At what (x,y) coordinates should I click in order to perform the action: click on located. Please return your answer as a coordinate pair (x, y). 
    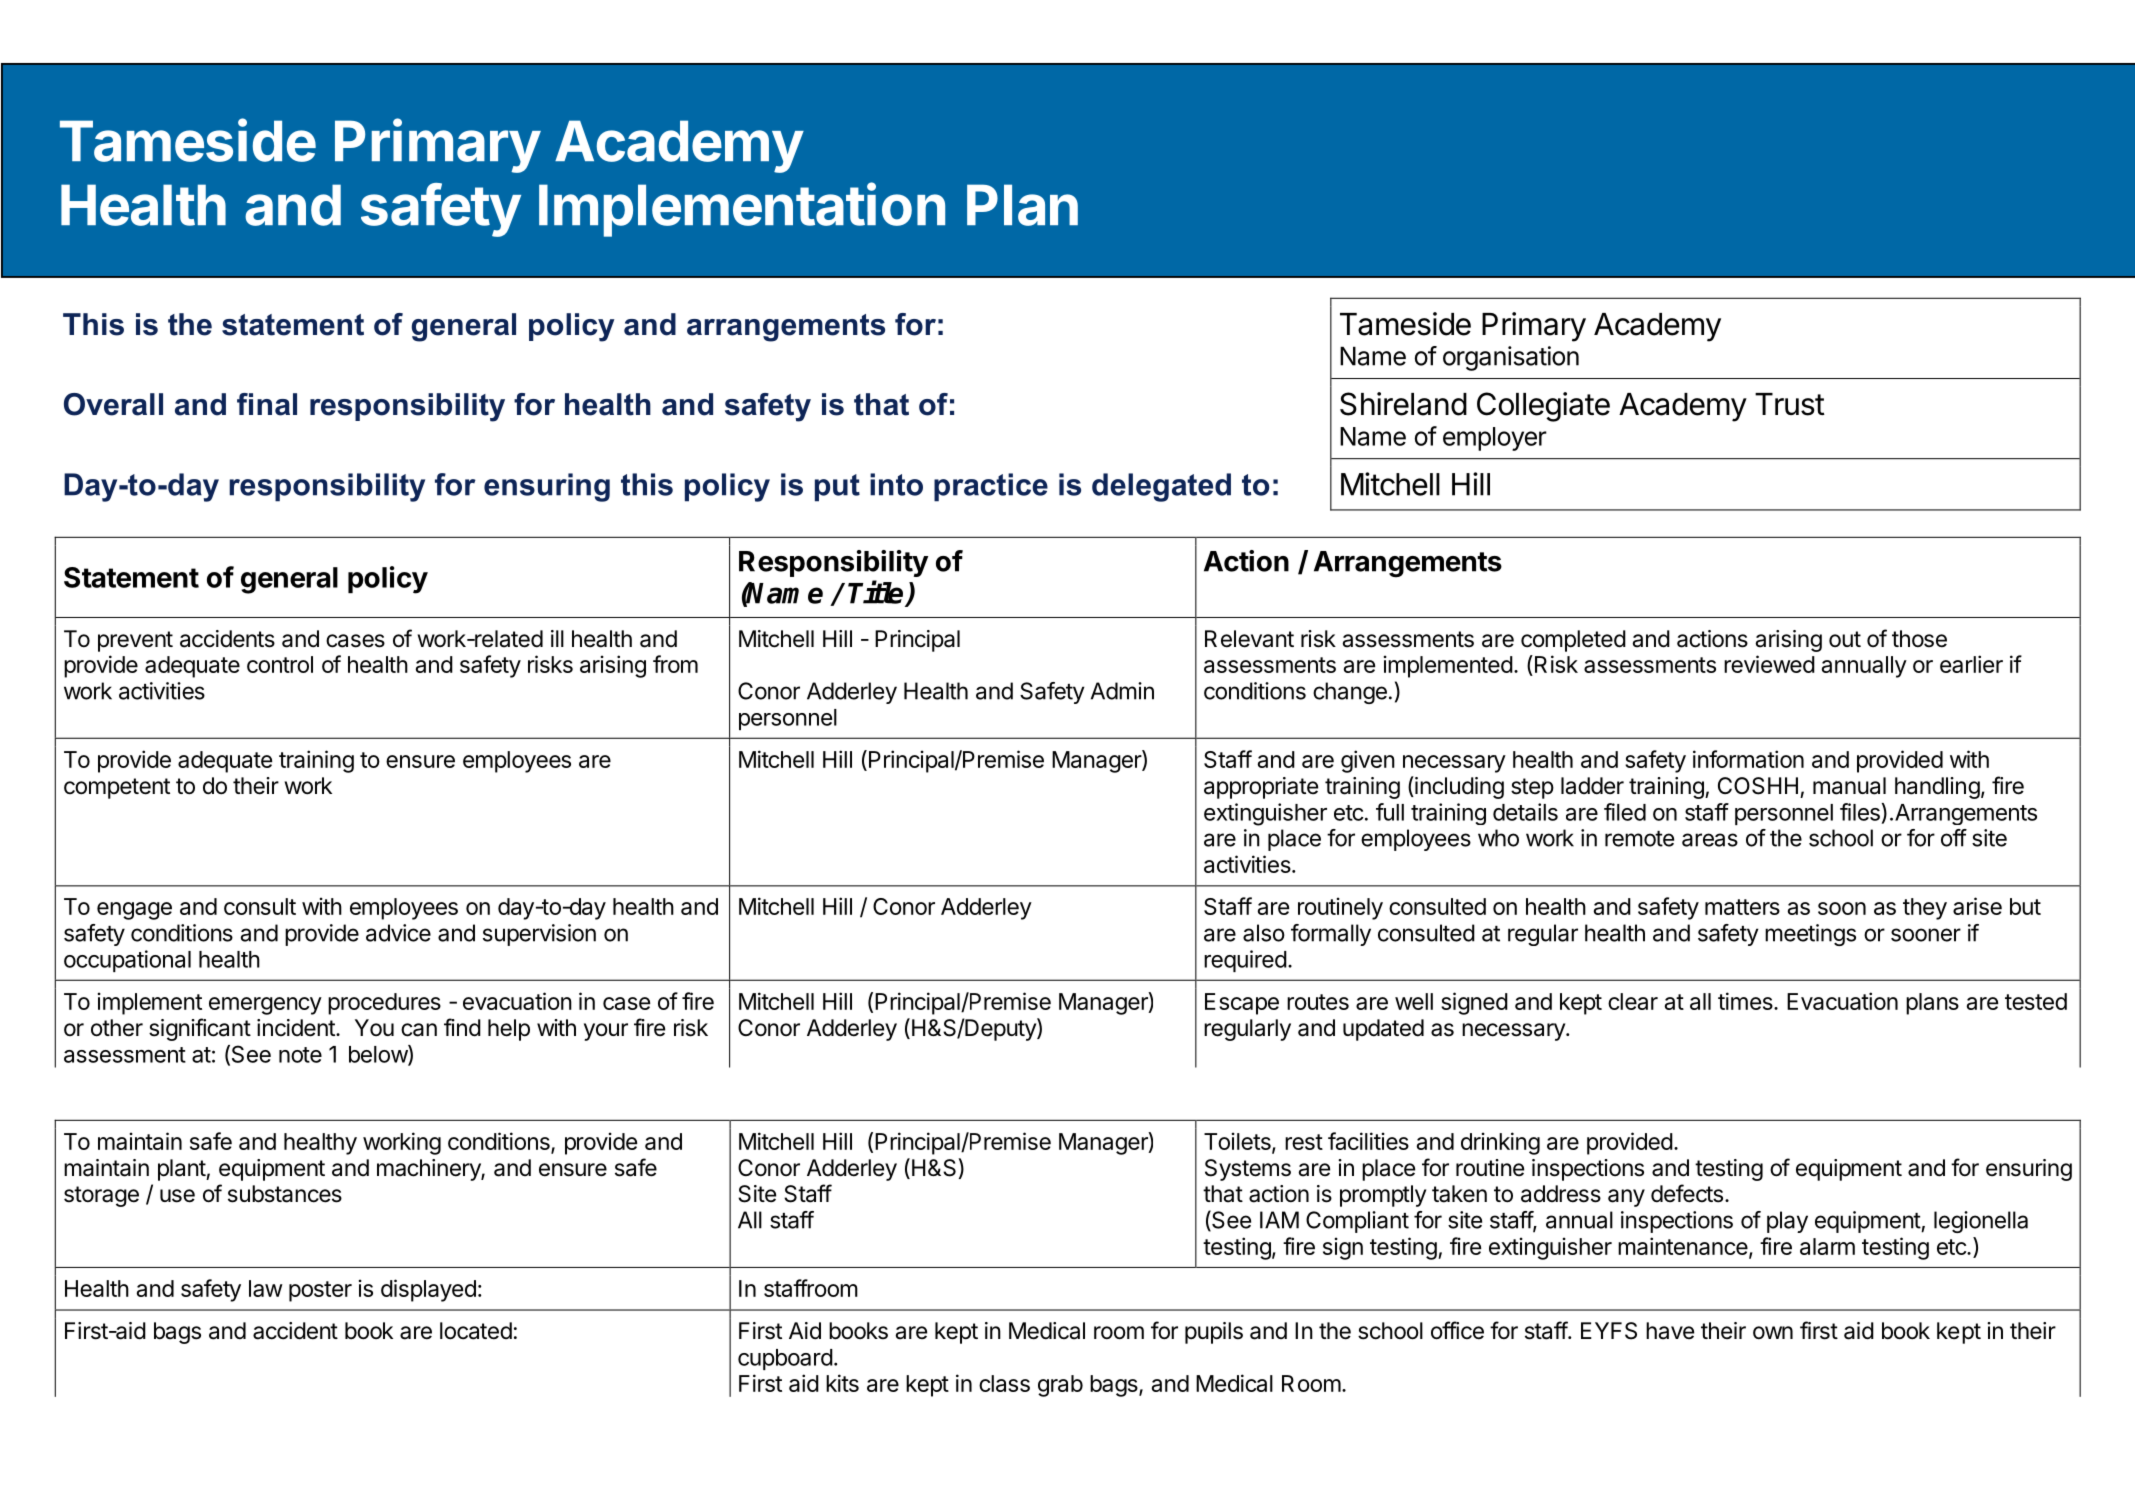
    Looking at the image, I should click on (476, 1331).
